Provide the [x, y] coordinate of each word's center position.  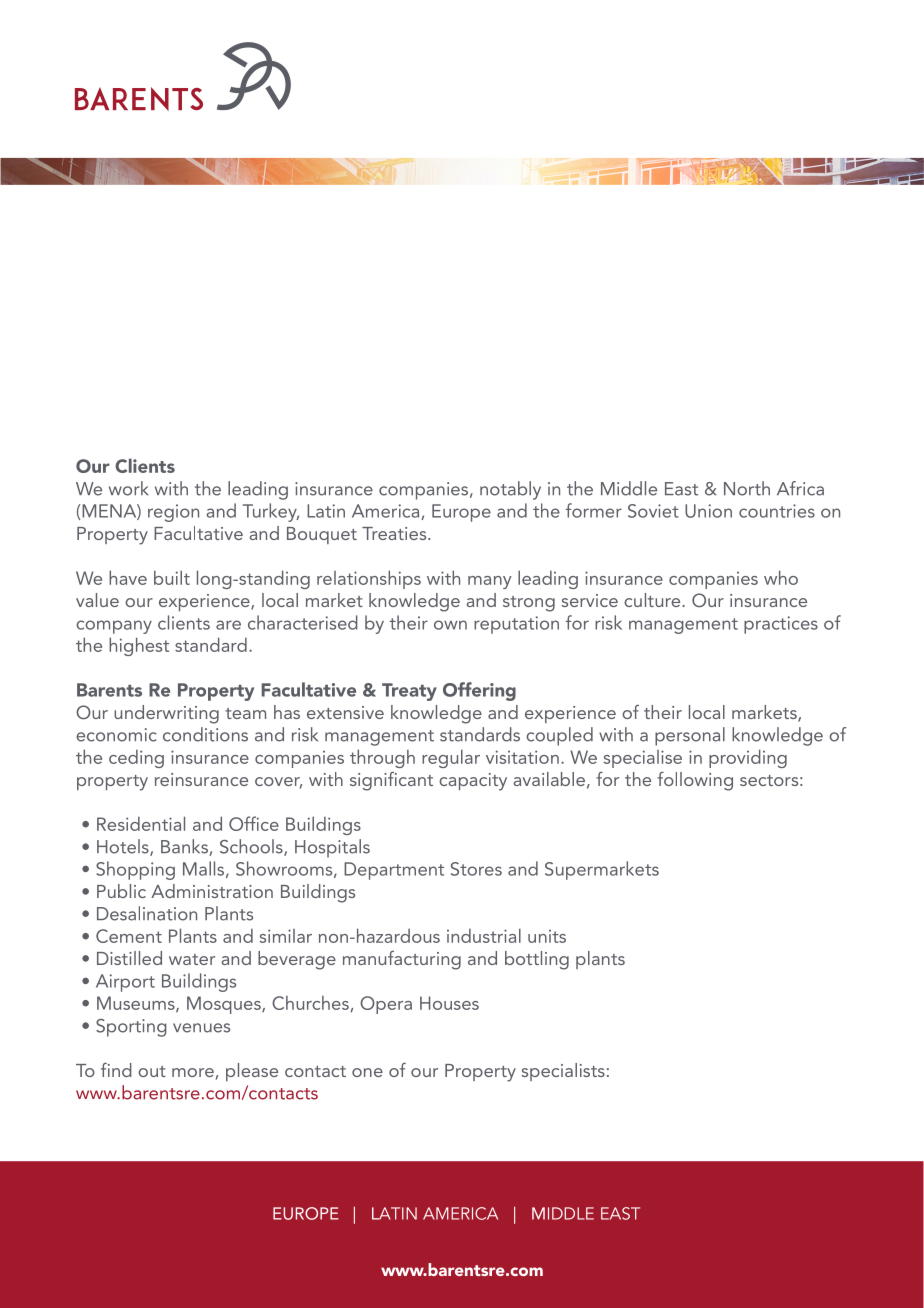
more [193, 1072]
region [173, 513]
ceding [136, 758]
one [367, 1072]
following [695, 781]
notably [510, 490]
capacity [473, 782]
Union [708, 511]
